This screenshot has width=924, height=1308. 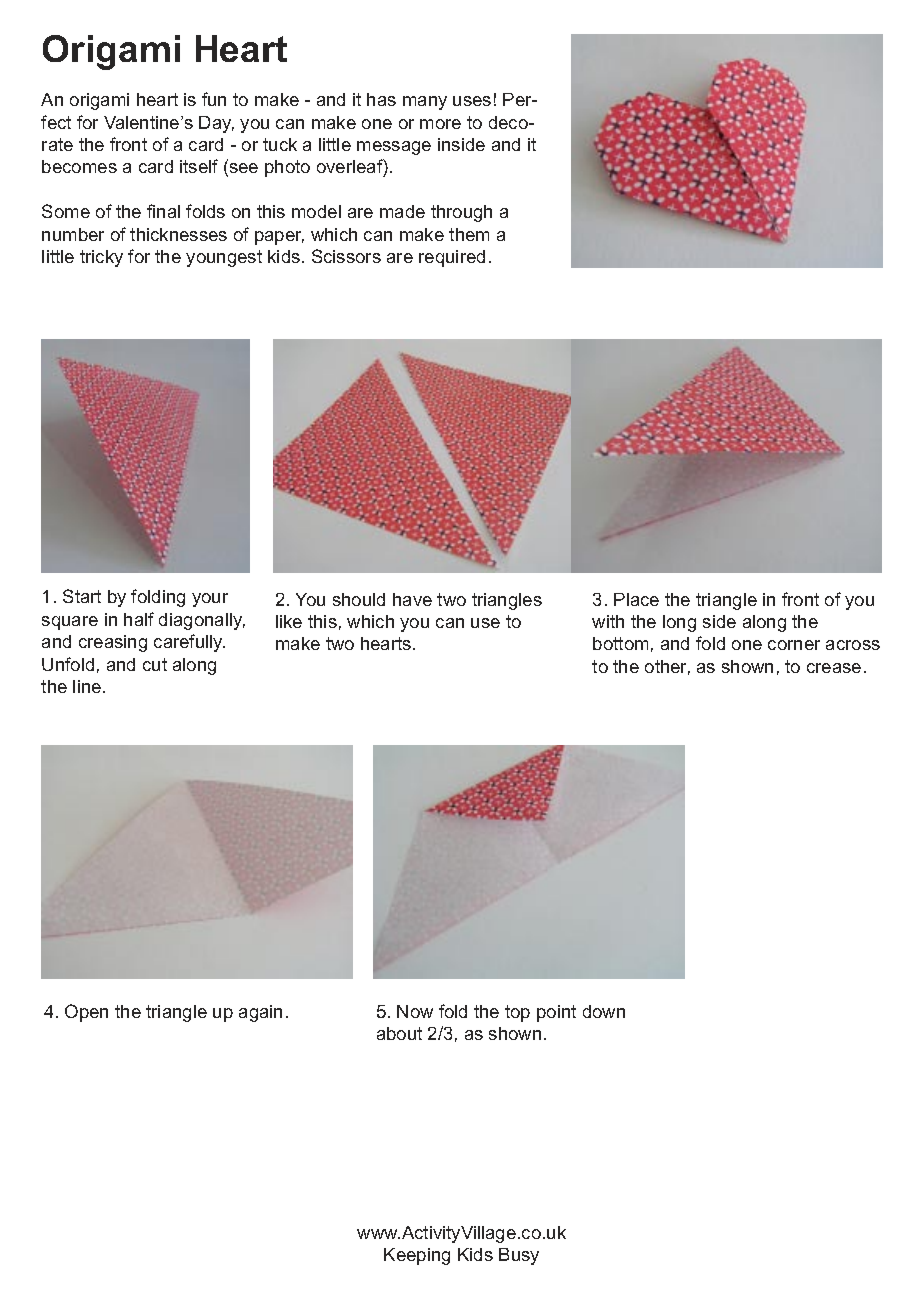 What do you see at coordinates (519, 1256) in the screenshot?
I see `Busy` at bounding box center [519, 1256].
